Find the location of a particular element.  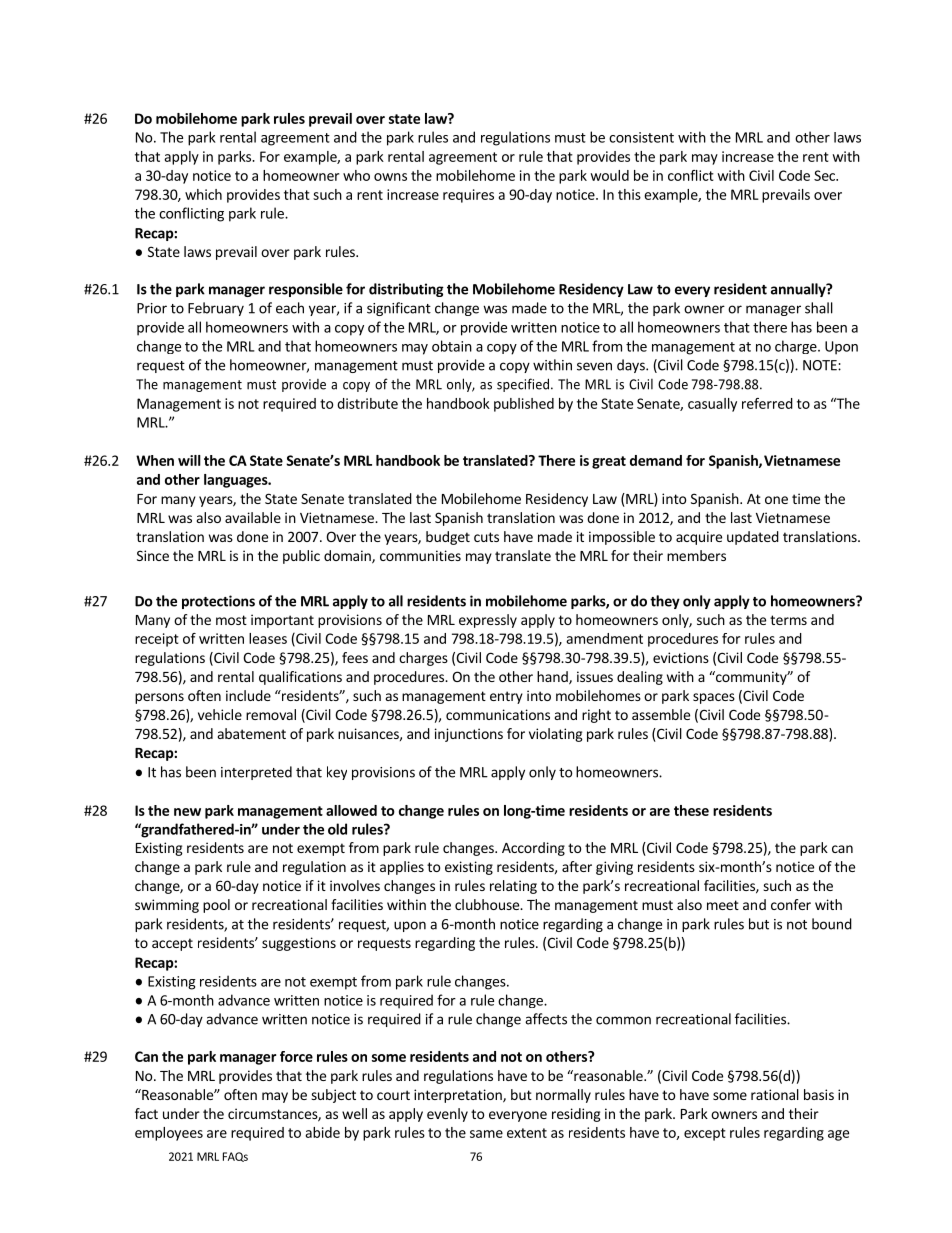

will is located at coordinates (189, 460).
